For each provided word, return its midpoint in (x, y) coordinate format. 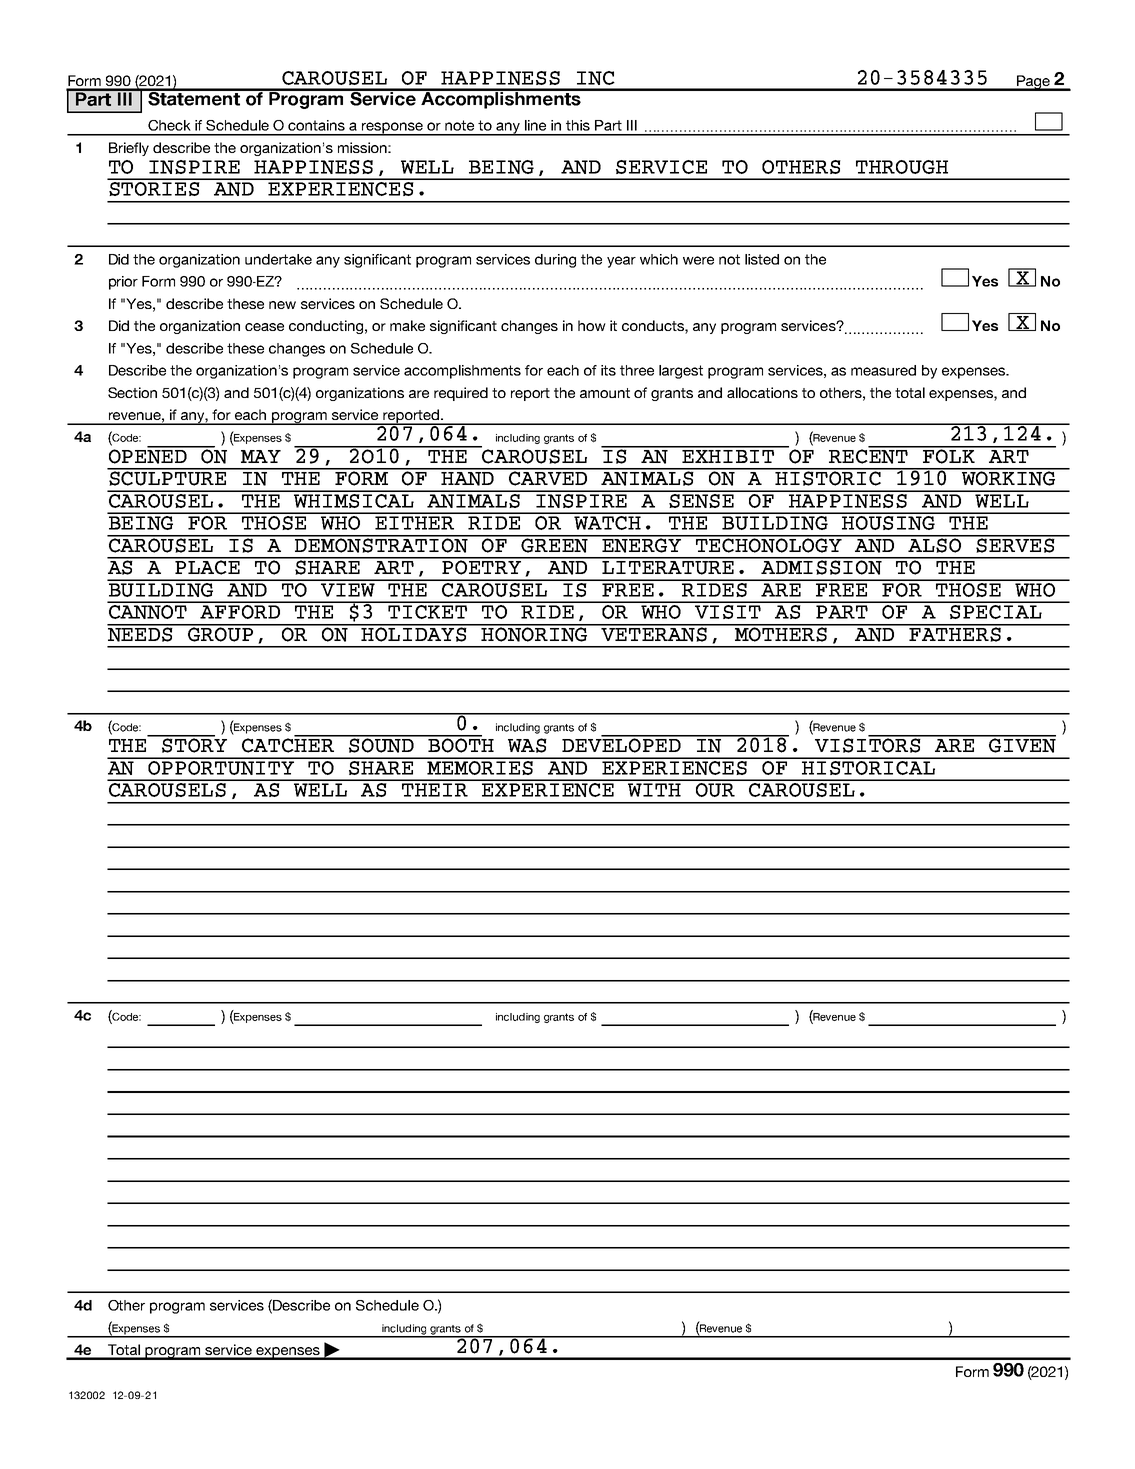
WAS (527, 745)
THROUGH (902, 167)
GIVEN (1021, 744)
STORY (193, 744)
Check (169, 125)
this (578, 125)
